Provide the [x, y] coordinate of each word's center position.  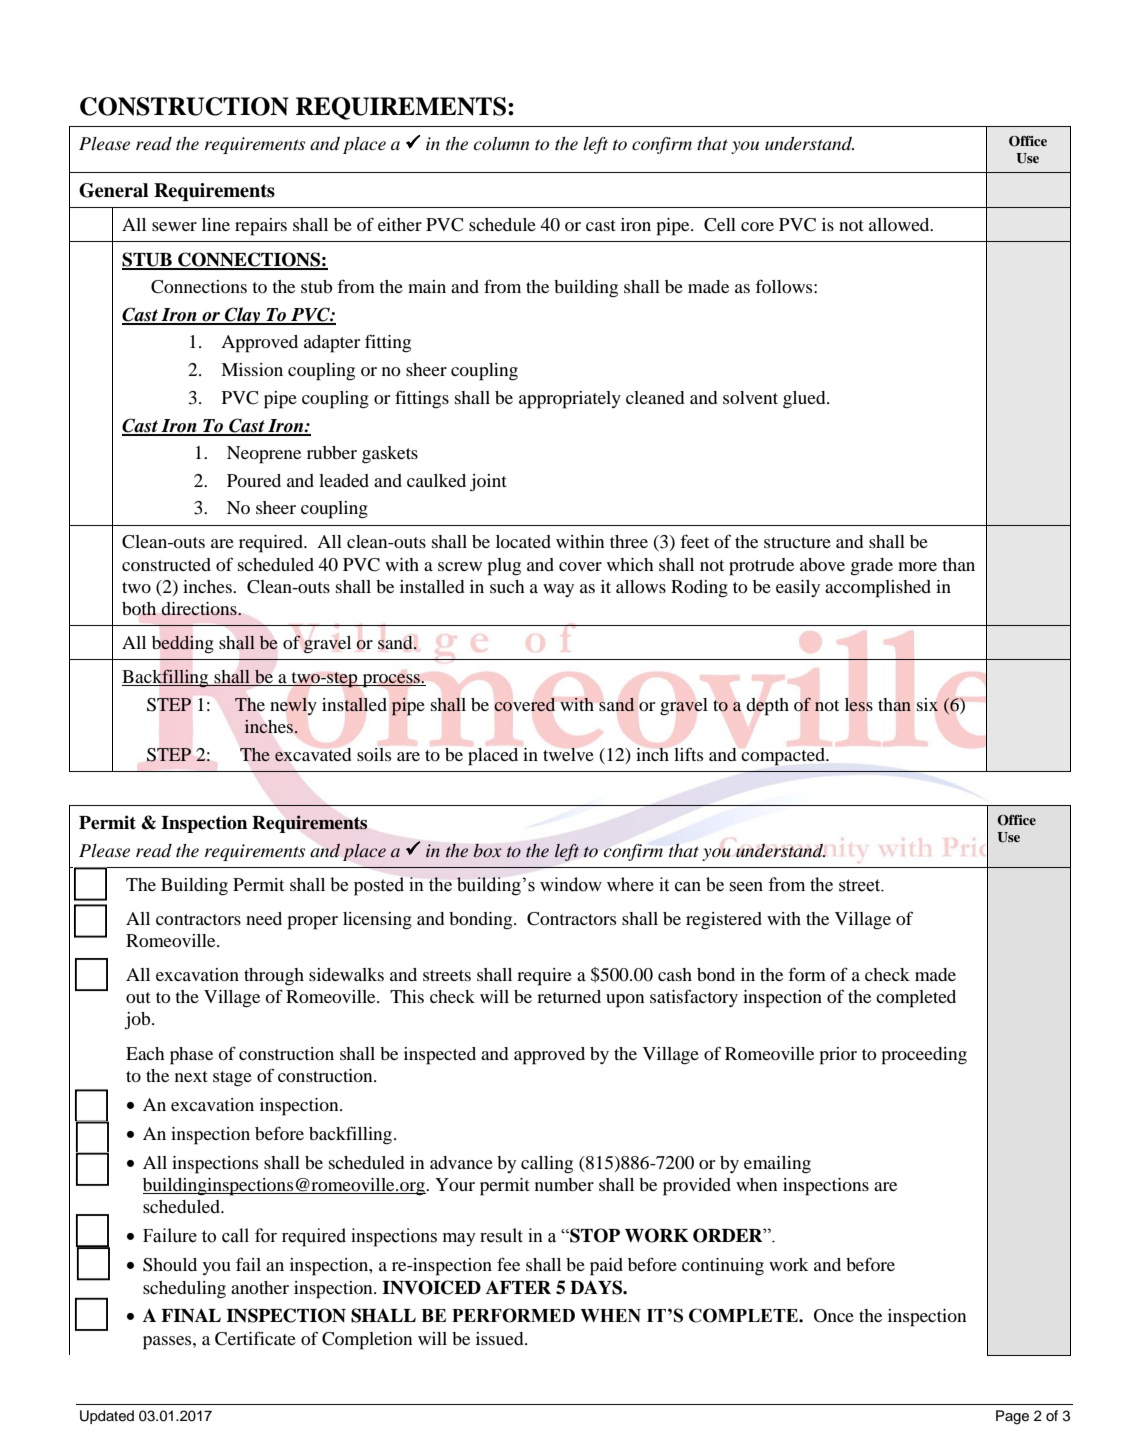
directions [200, 609]
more [917, 566]
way [558, 590]
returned [569, 996]
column [502, 144]
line [216, 224]
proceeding [924, 1056]
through [274, 977]
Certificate [255, 1338]
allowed [900, 224]
